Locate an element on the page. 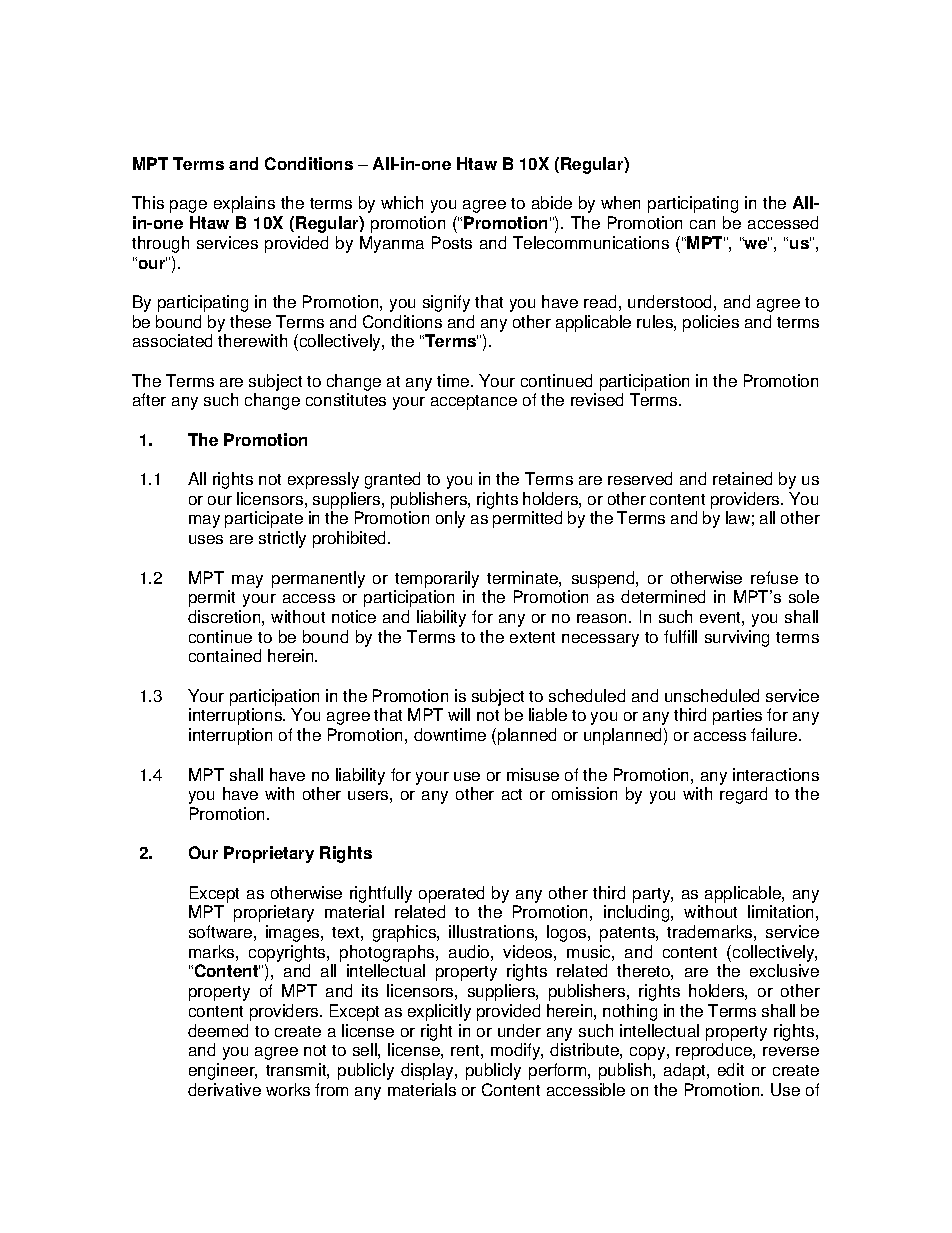 This page has height=1233, width=952. retained is located at coordinates (742, 478).
